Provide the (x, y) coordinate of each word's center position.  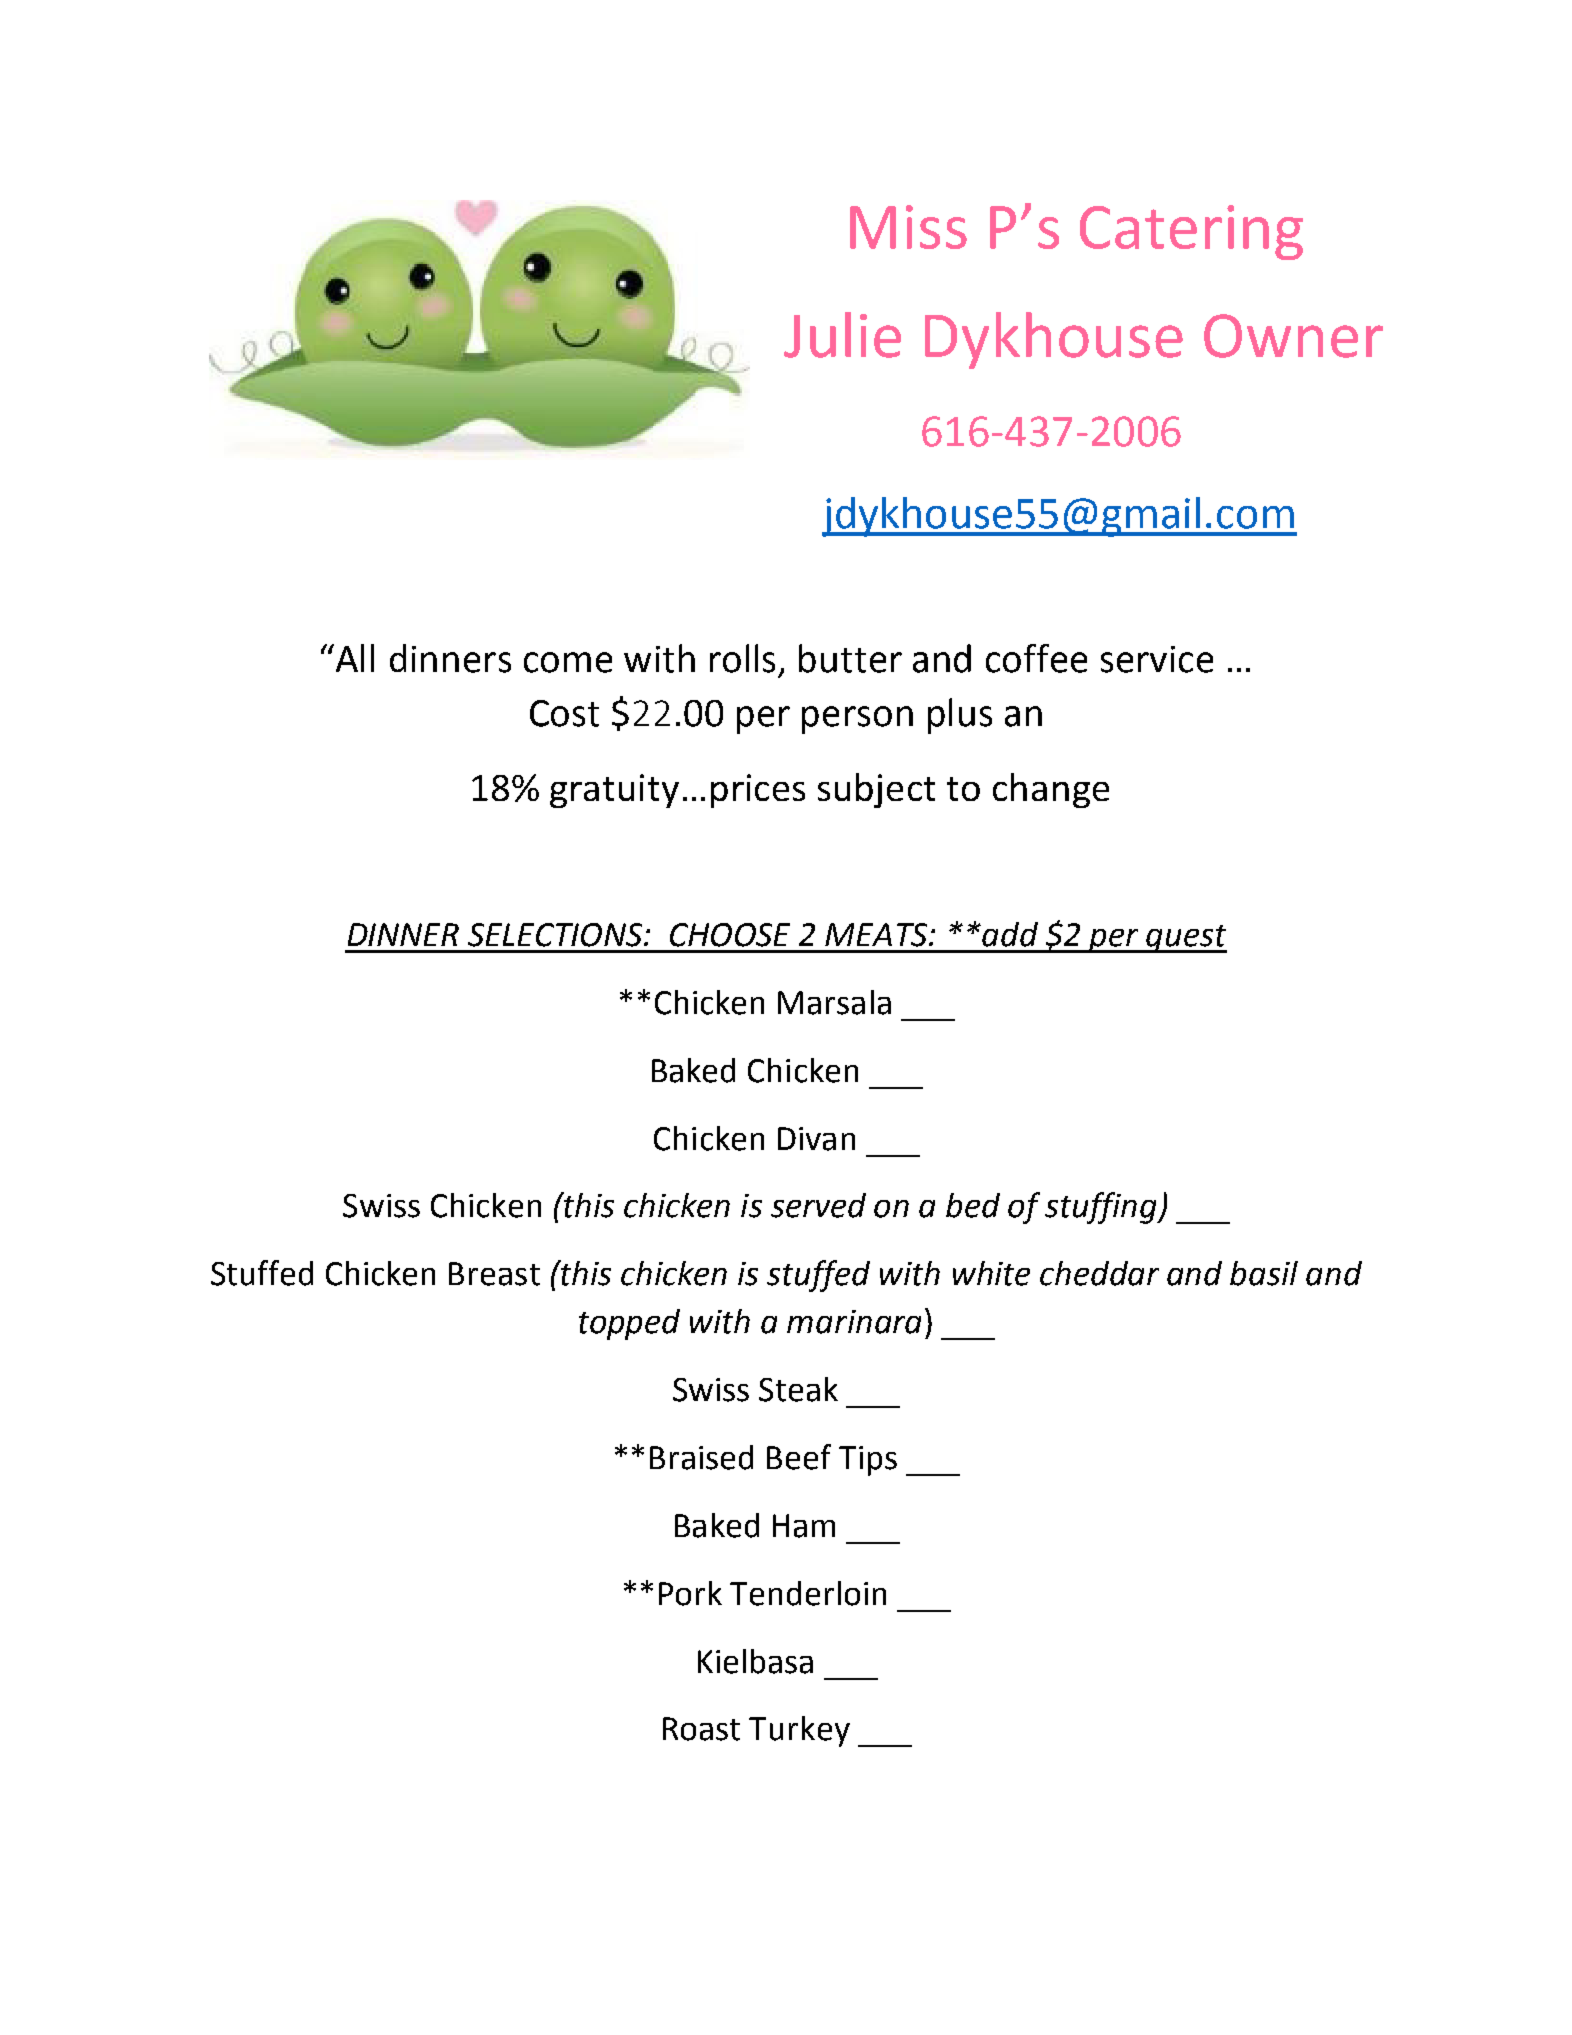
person (857, 720)
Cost (564, 713)
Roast (701, 1729)
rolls (742, 658)
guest (1186, 939)
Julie (842, 335)
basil (1264, 1273)
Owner (1293, 336)
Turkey (799, 1731)
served (818, 1205)
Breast (494, 1274)
